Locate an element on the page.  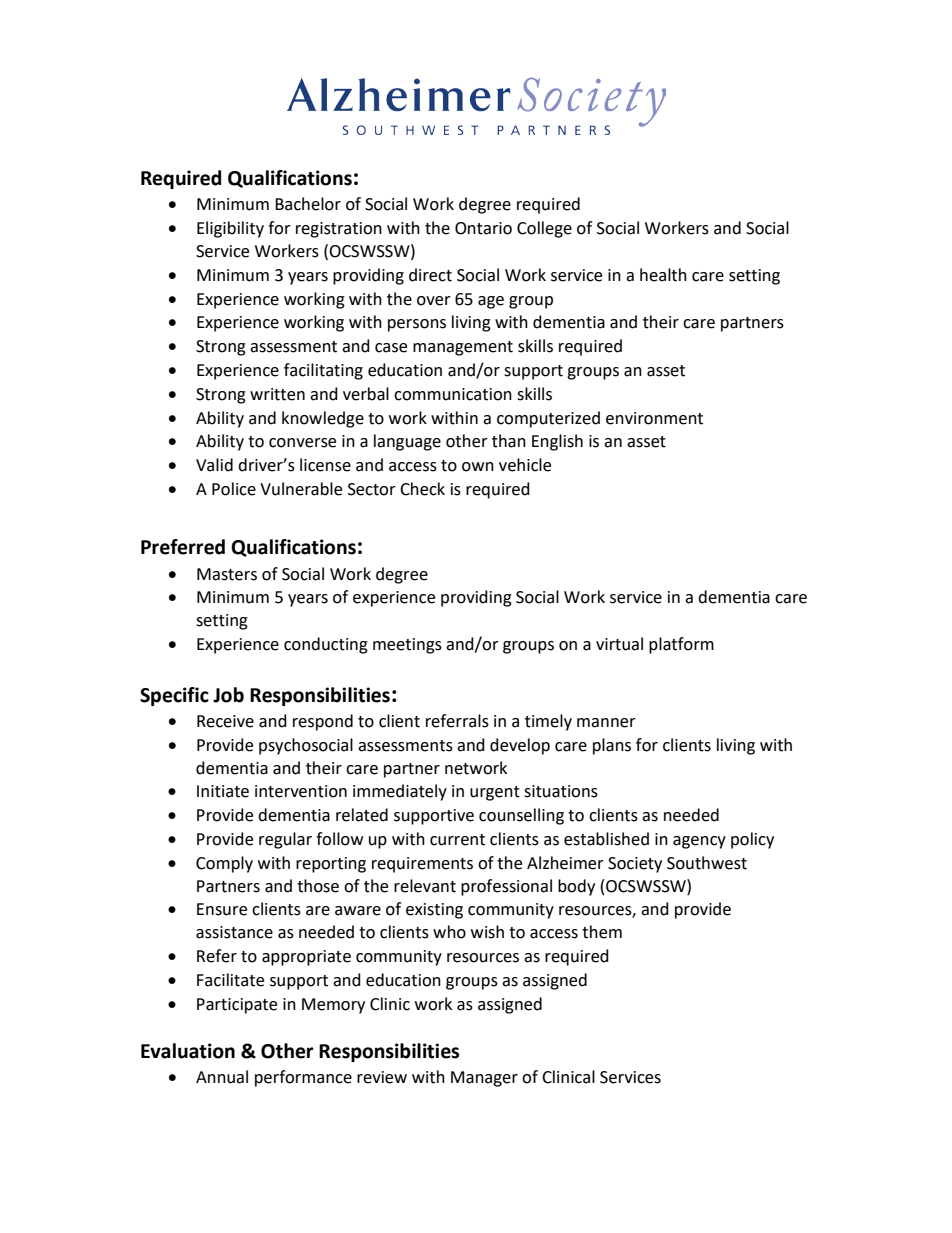
Ontario is located at coordinates (483, 228).
